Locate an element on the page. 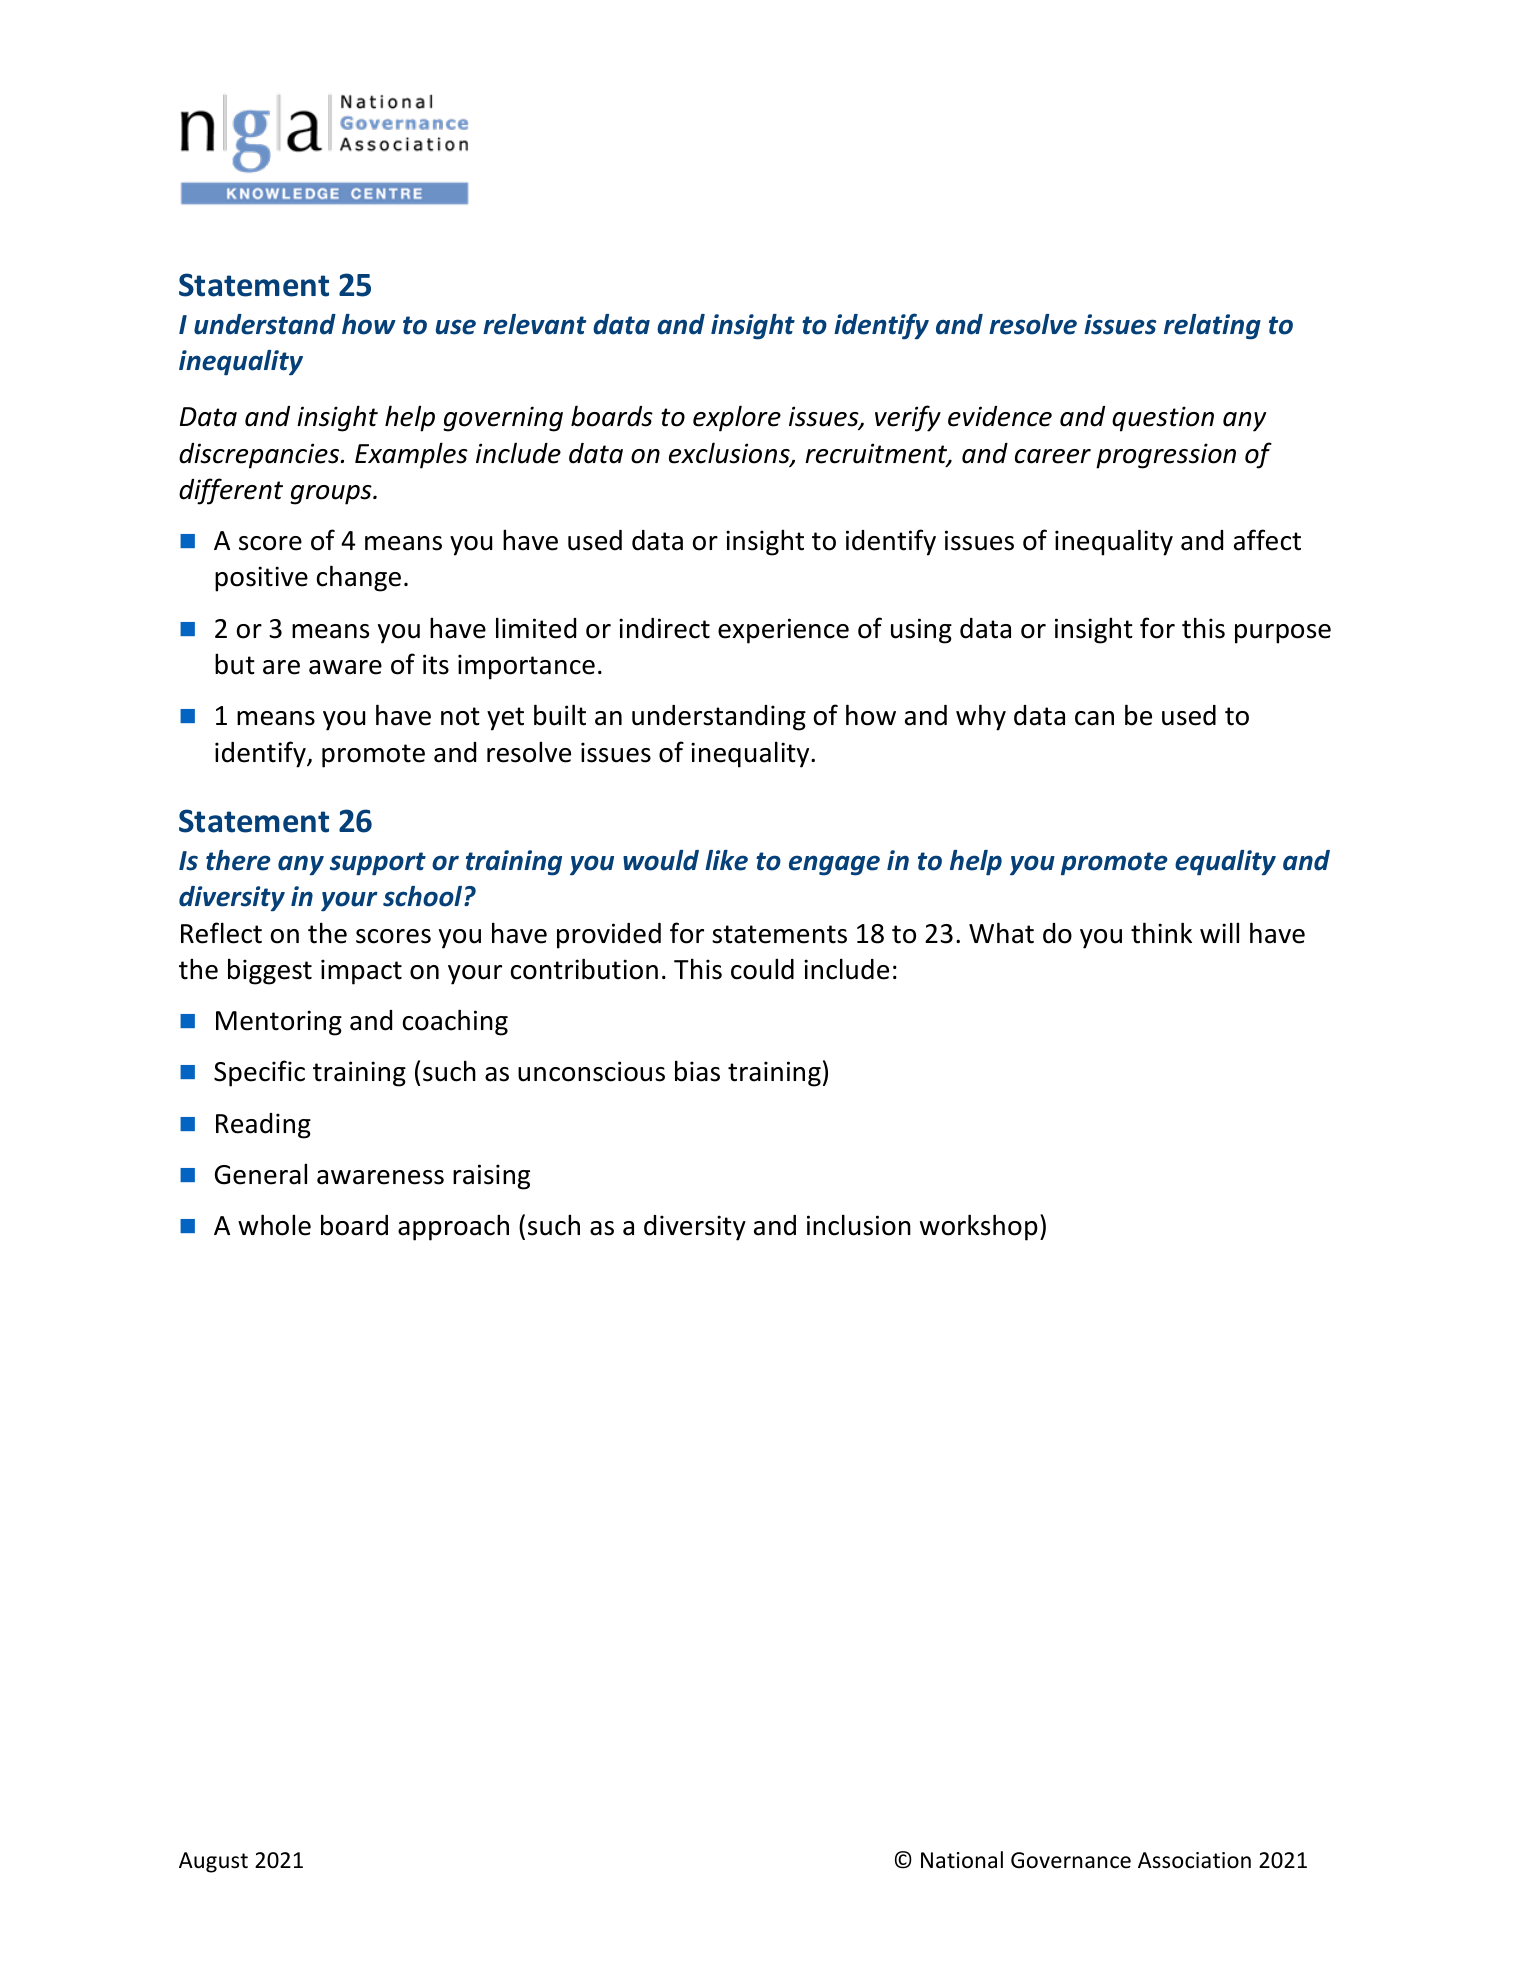  August is located at coordinates (213, 1862).
